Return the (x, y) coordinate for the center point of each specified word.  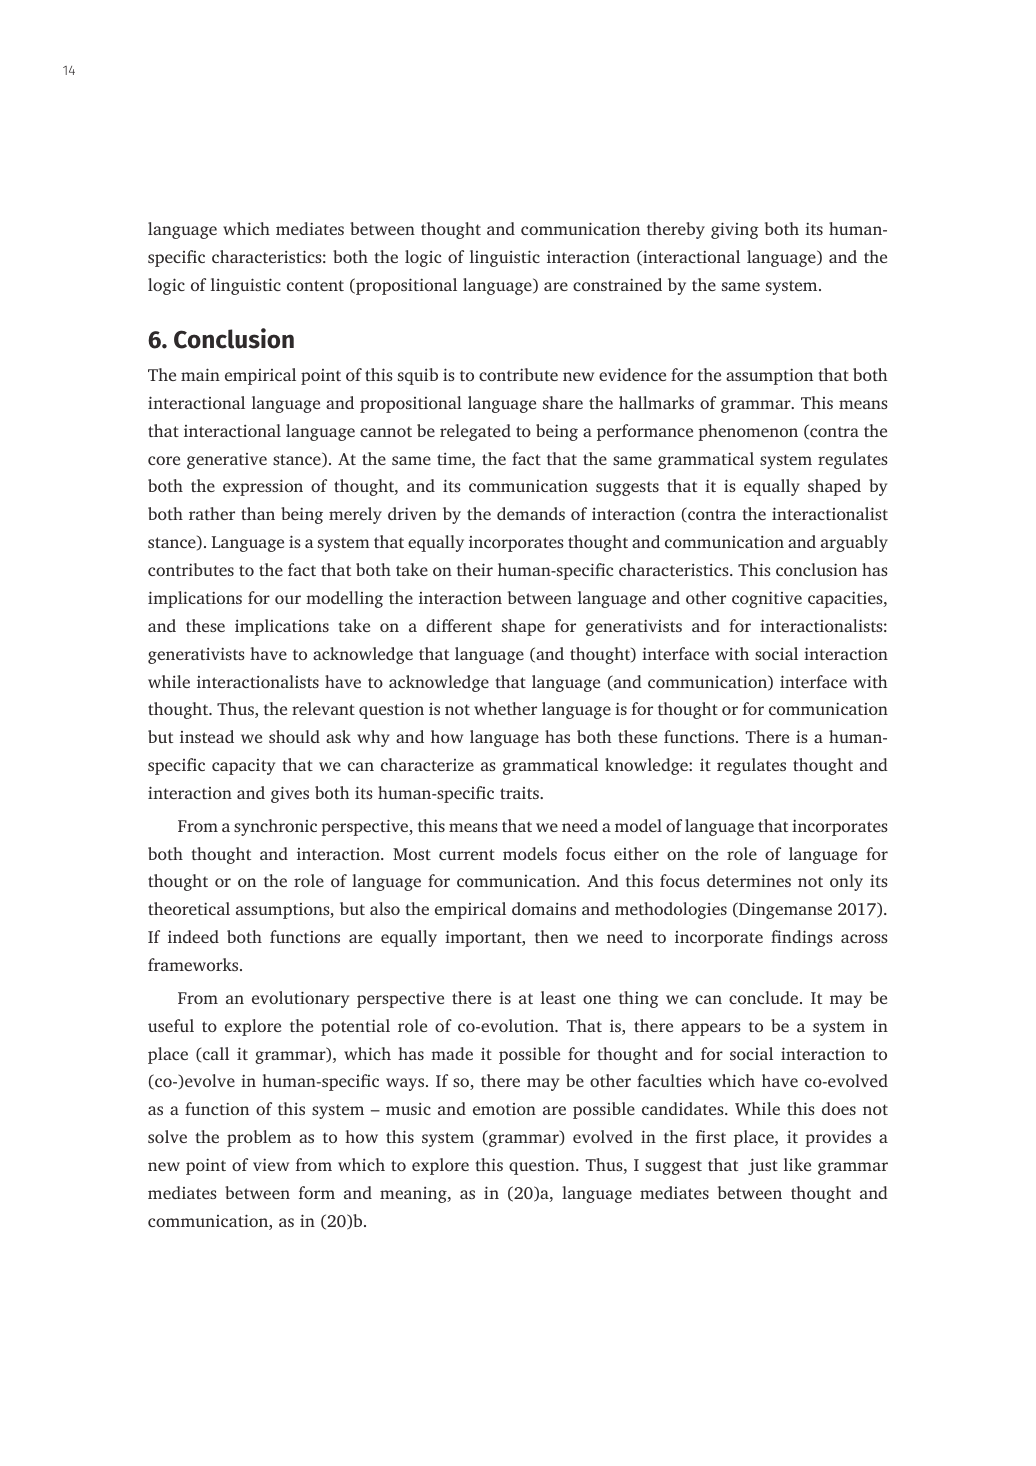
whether (505, 708)
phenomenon (748, 432)
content (315, 285)
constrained (617, 284)
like (797, 1164)
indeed (193, 936)
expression (263, 487)
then (551, 936)
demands (531, 513)
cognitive (767, 599)
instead (207, 736)
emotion (504, 1109)
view (271, 1164)
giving (735, 230)
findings (802, 938)
